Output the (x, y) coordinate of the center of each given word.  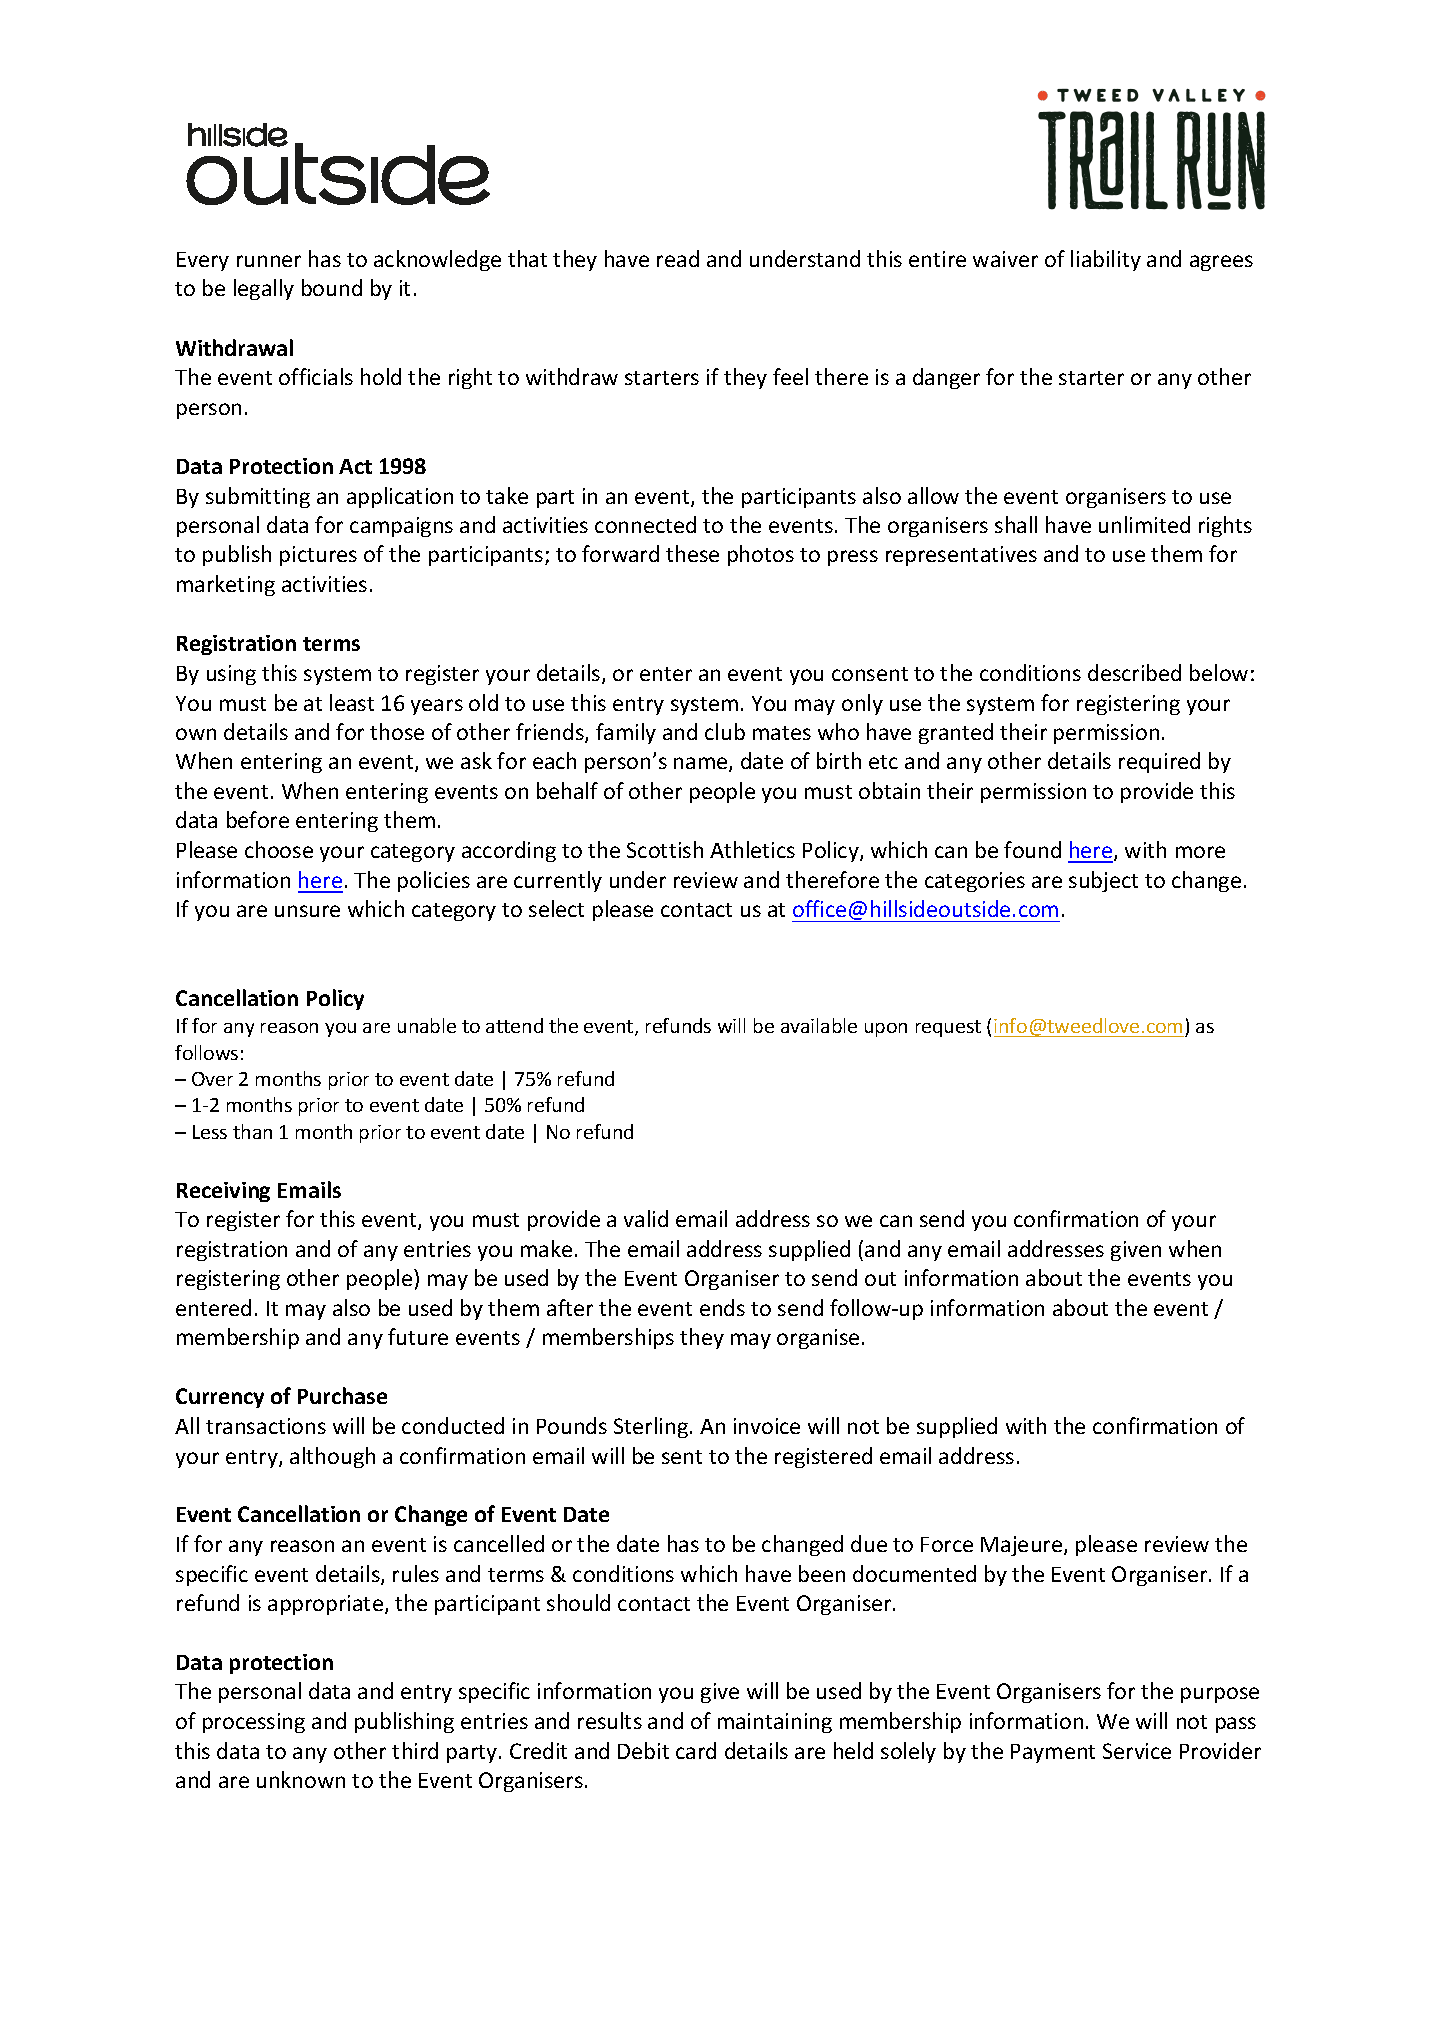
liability (1106, 260)
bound (332, 287)
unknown (301, 1779)
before (258, 819)
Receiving (223, 1192)
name (702, 764)
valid (646, 1218)
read (678, 258)
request (948, 1028)
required (1159, 762)
